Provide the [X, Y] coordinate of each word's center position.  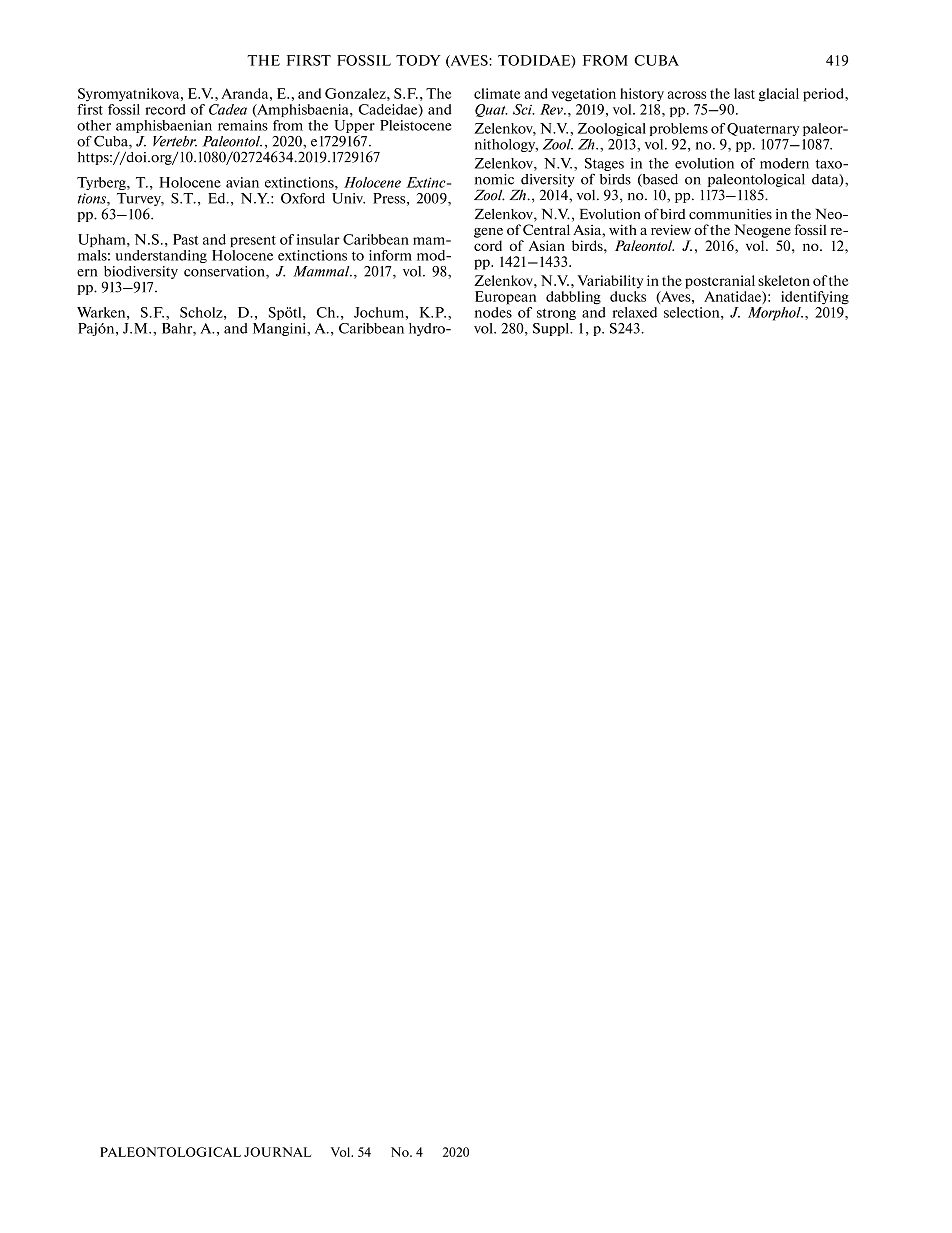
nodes [493, 312]
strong [556, 314]
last [744, 93]
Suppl [552, 329]
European [505, 298]
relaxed [635, 312]
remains [243, 125]
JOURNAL [277, 1152]
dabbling [573, 298]
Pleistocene [416, 125]
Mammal [322, 271]
